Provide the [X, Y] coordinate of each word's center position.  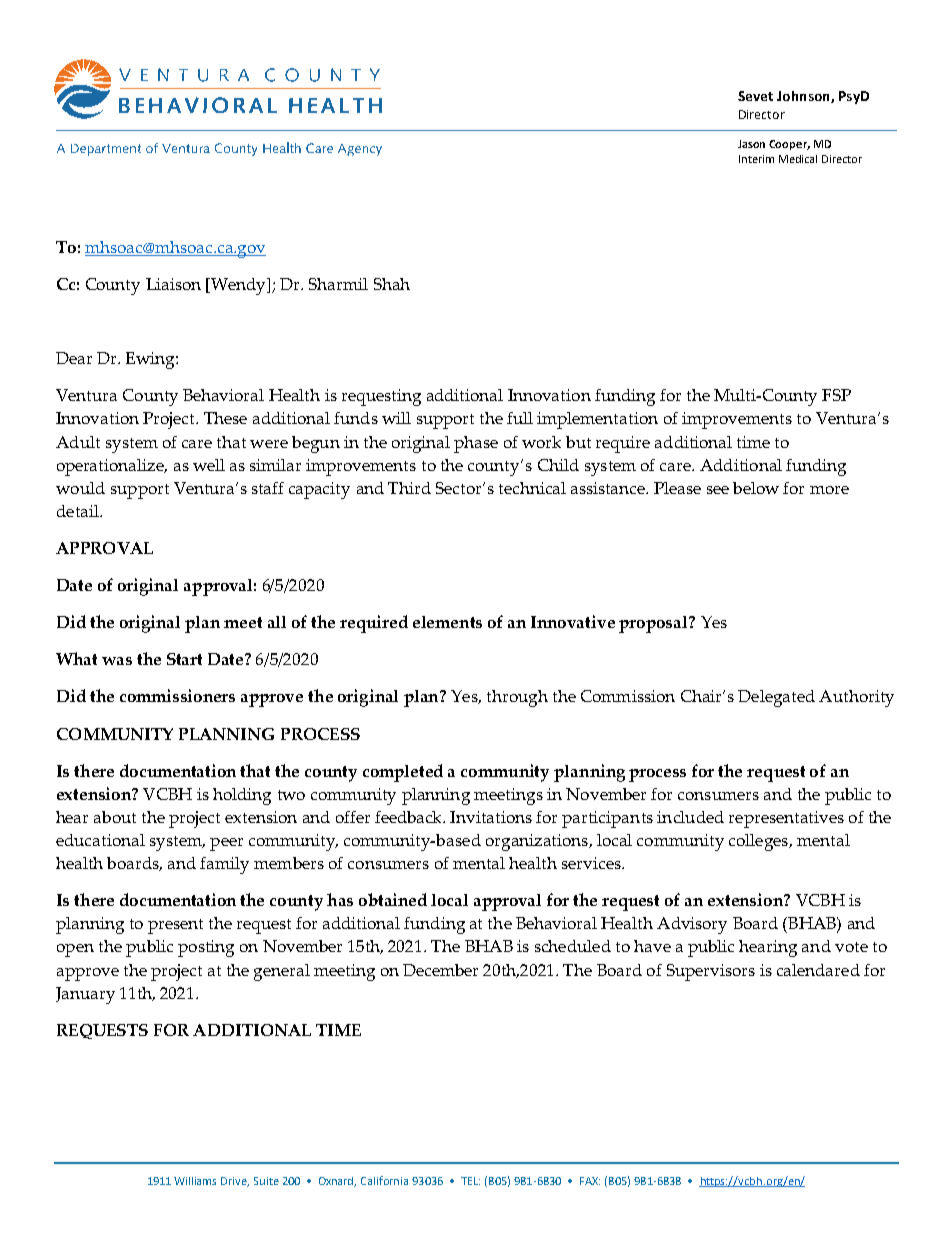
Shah [392, 284]
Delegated [776, 698]
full [520, 418]
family [224, 865]
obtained [393, 899]
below [756, 488]
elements [447, 622]
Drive [235, 1182]
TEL [470, 1181]
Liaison [173, 284]
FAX [590, 1181]
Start [184, 659]
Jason [751, 144]
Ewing [151, 360]
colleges [759, 842]
